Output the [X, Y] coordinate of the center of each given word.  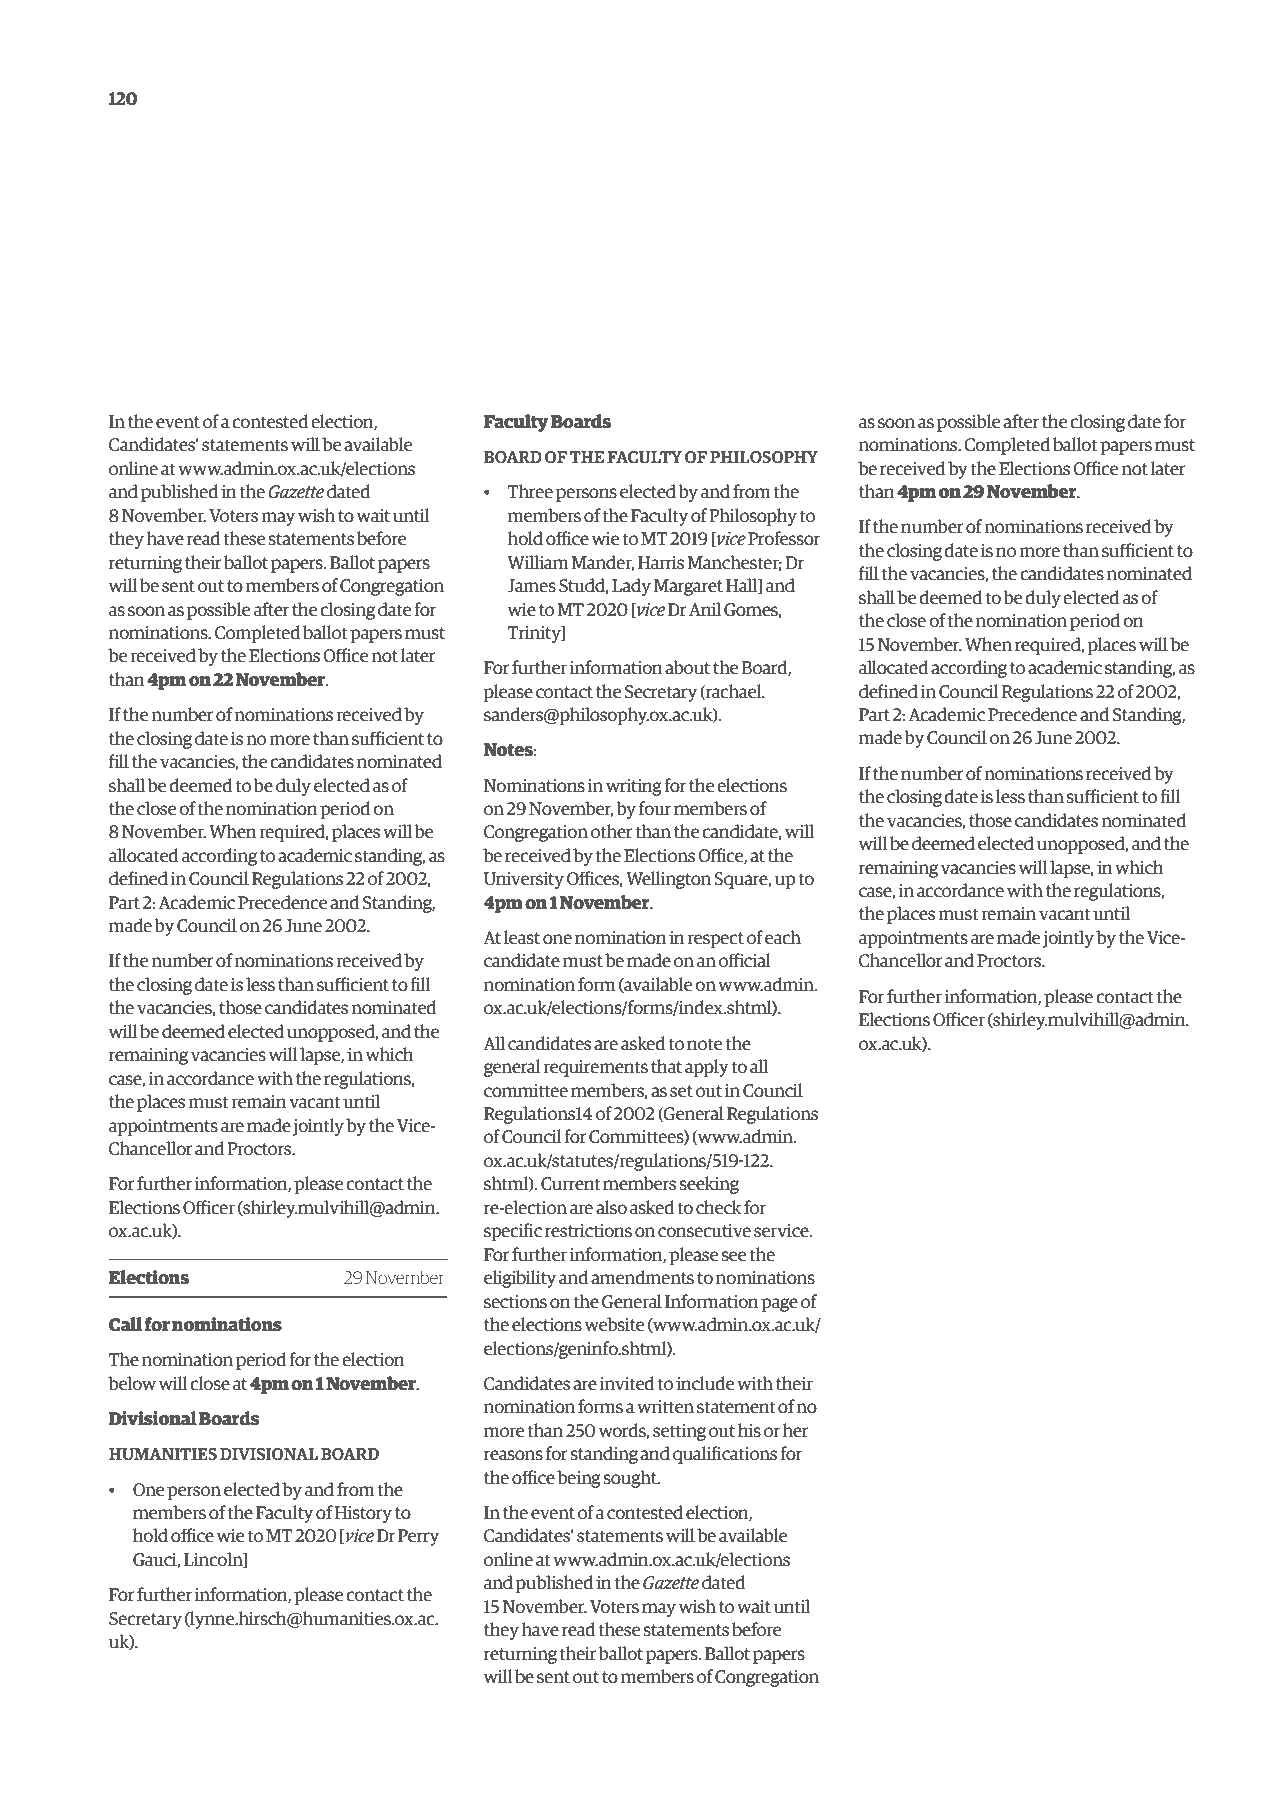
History [363, 1514]
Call [125, 1324]
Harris [661, 563]
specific [513, 1232]
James [532, 586]
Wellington [668, 880]
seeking [709, 1185]
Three [530, 491]
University [523, 880]
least [522, 937]
